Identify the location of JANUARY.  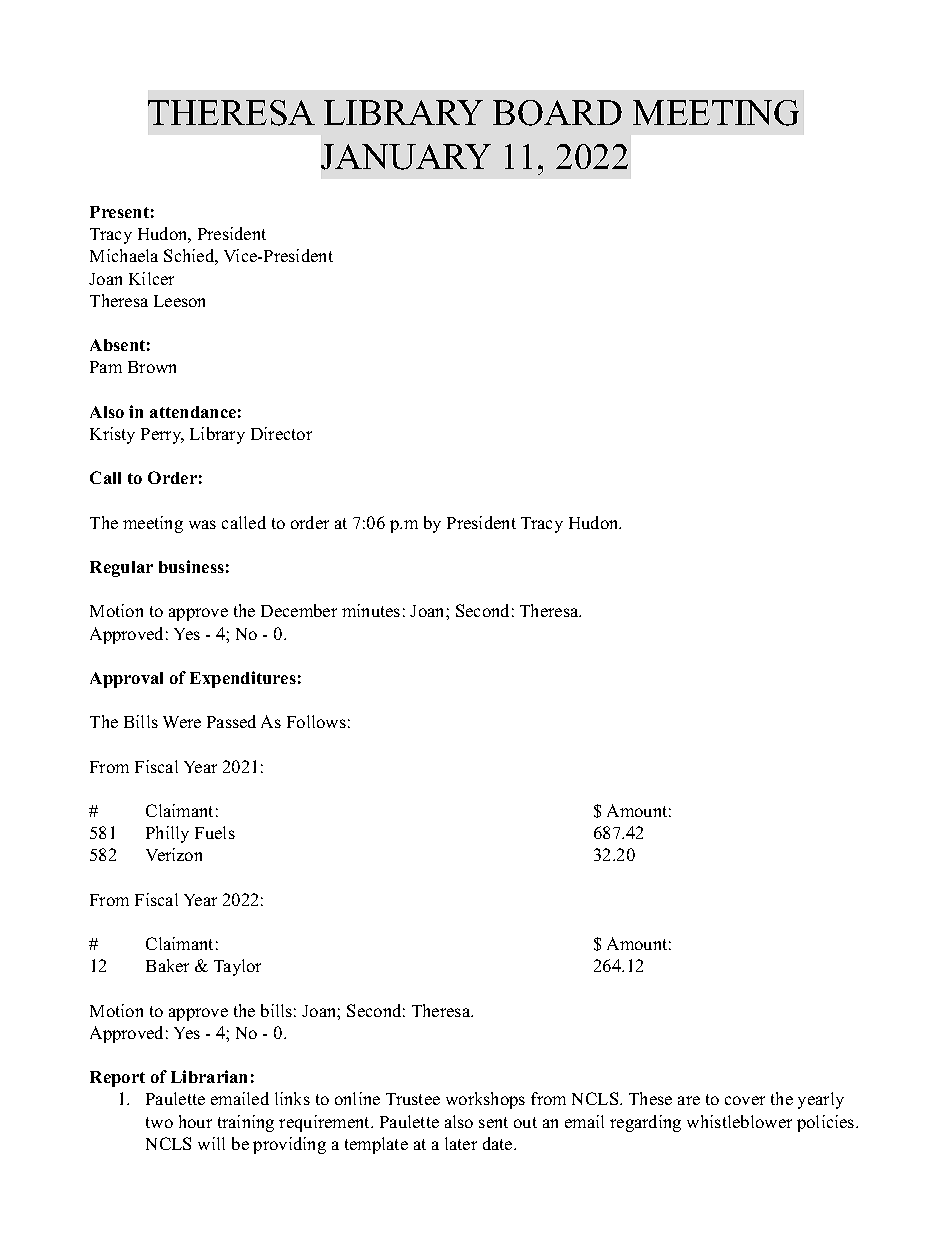
(406, 157).
